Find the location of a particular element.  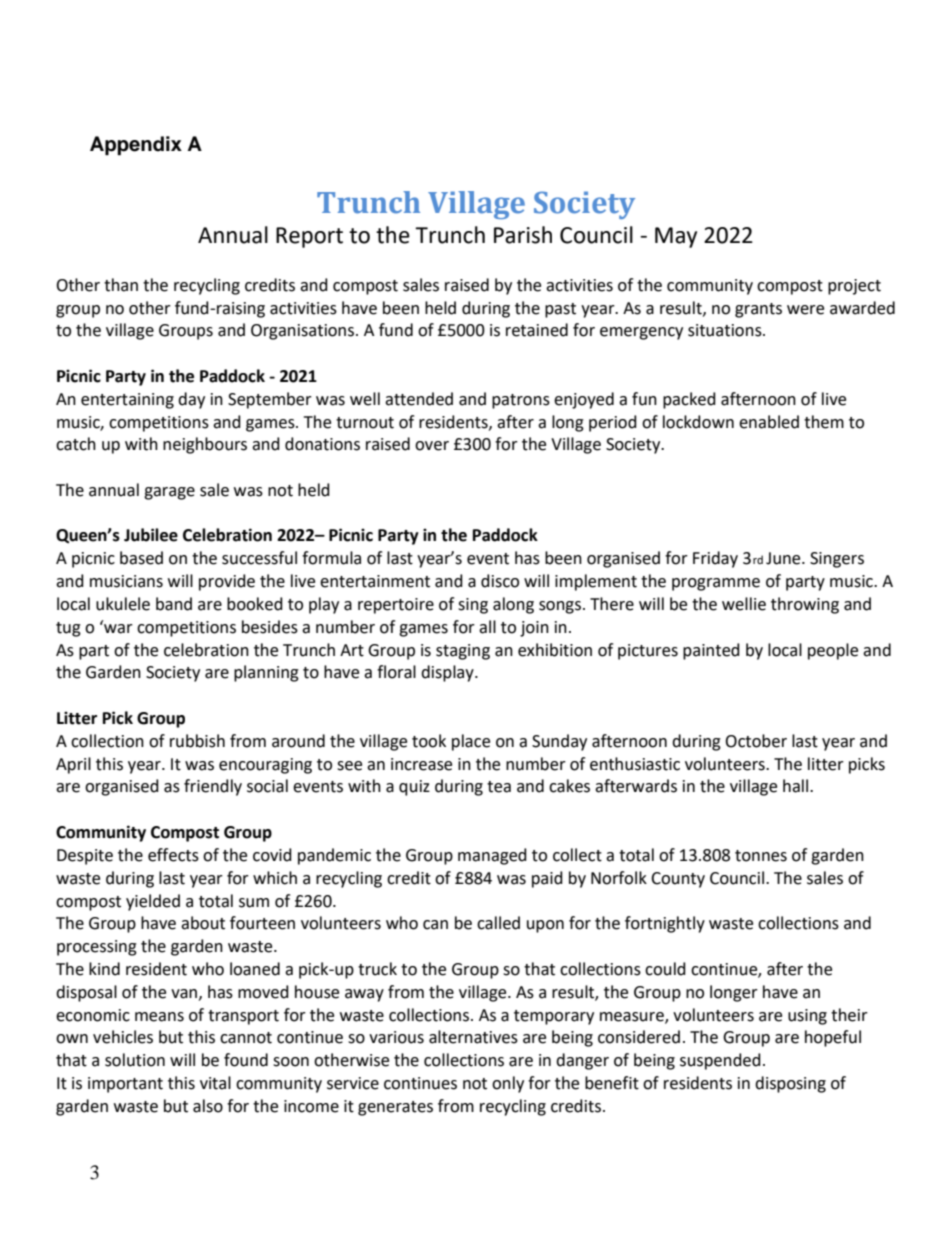

tonnes is located at coordinates (761, 856).
